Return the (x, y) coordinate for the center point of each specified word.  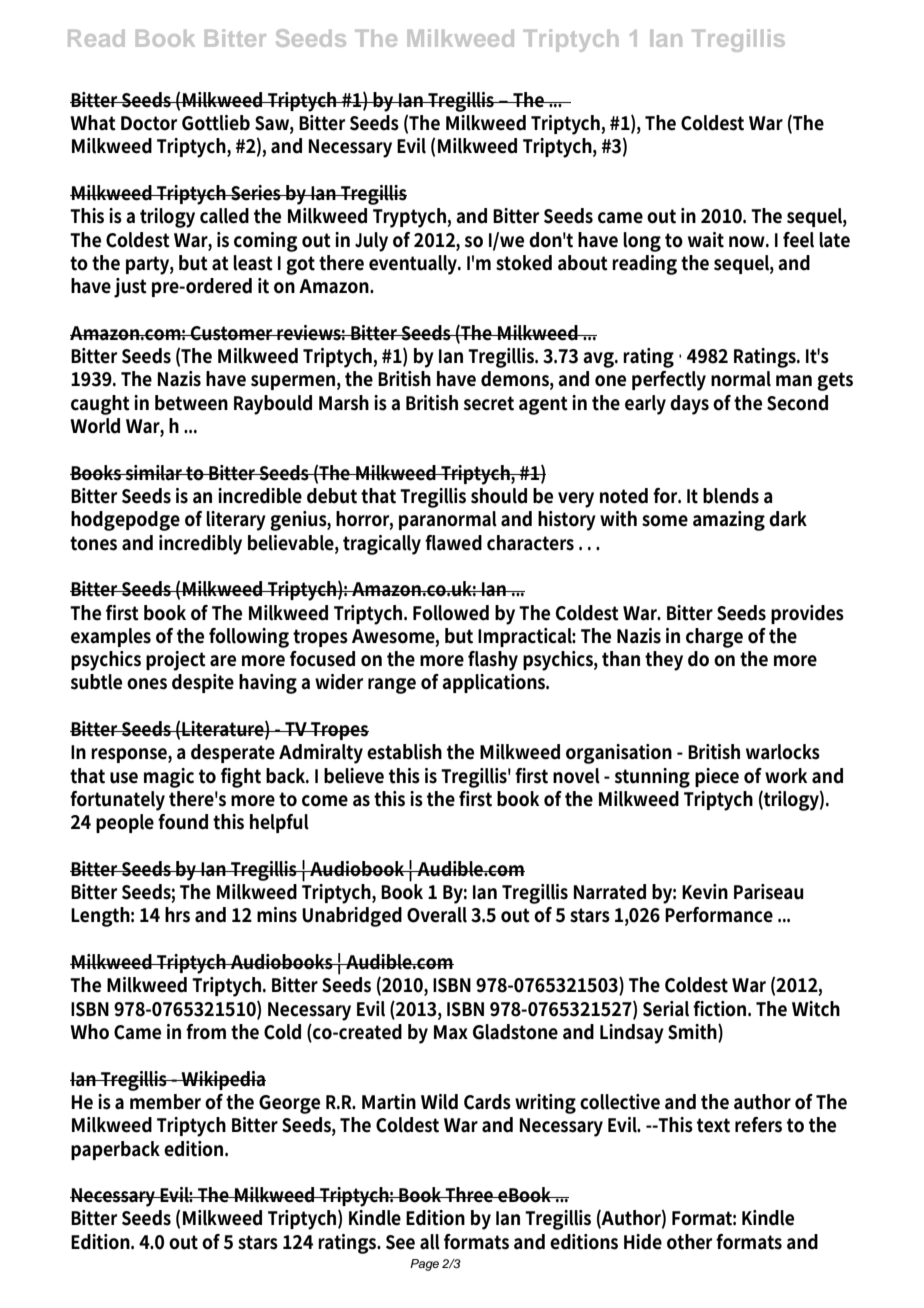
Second (797, 403)
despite (203, 683)
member (165, 1102)
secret (489, 403)
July (371, 242)
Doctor (149, 123)
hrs (177, 915)
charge (714, 638)
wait (706, 240)
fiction (721, 1009)
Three (470, 1195)
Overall (437, 915)
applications (495, 683)
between (191, 403)
